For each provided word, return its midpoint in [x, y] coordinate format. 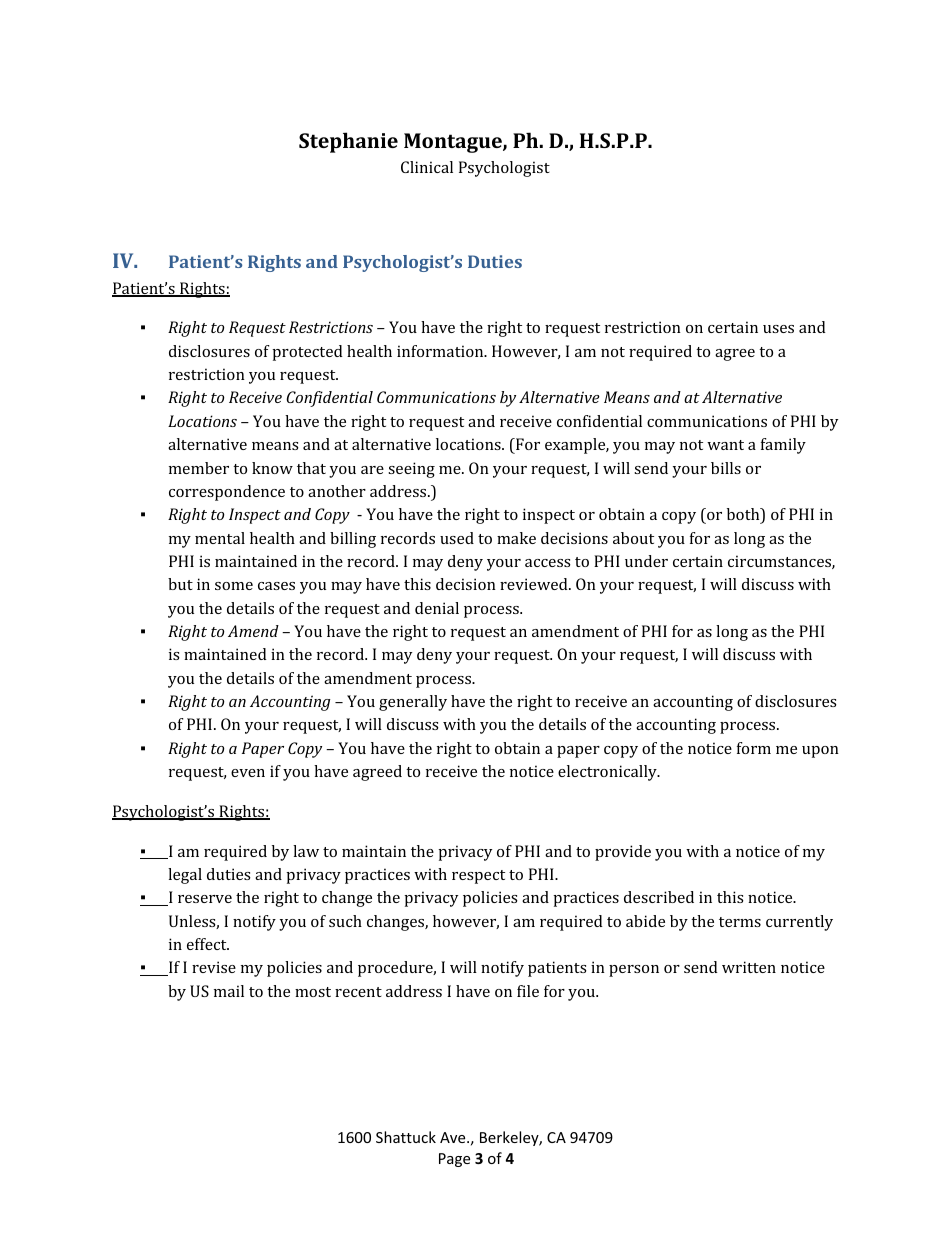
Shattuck [406, 1137]
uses [778, 329]
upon [820, 752]
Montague [454, 143]
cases [276, 586]
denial [437, 608]
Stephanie [348, 142]
